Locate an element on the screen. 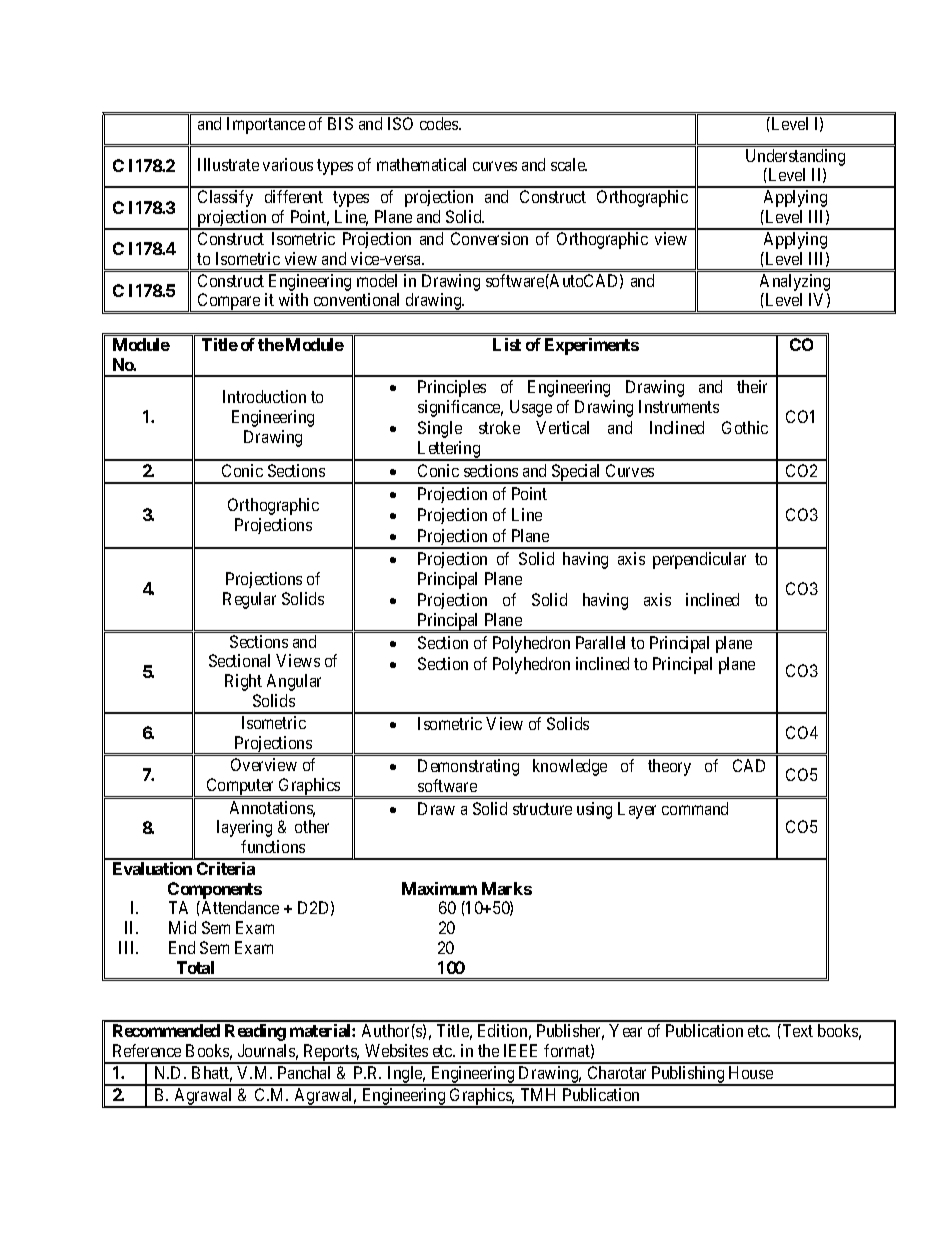 The height and width of the screenshot is (1233, 952). scale is located at coordinates (569, 164).
